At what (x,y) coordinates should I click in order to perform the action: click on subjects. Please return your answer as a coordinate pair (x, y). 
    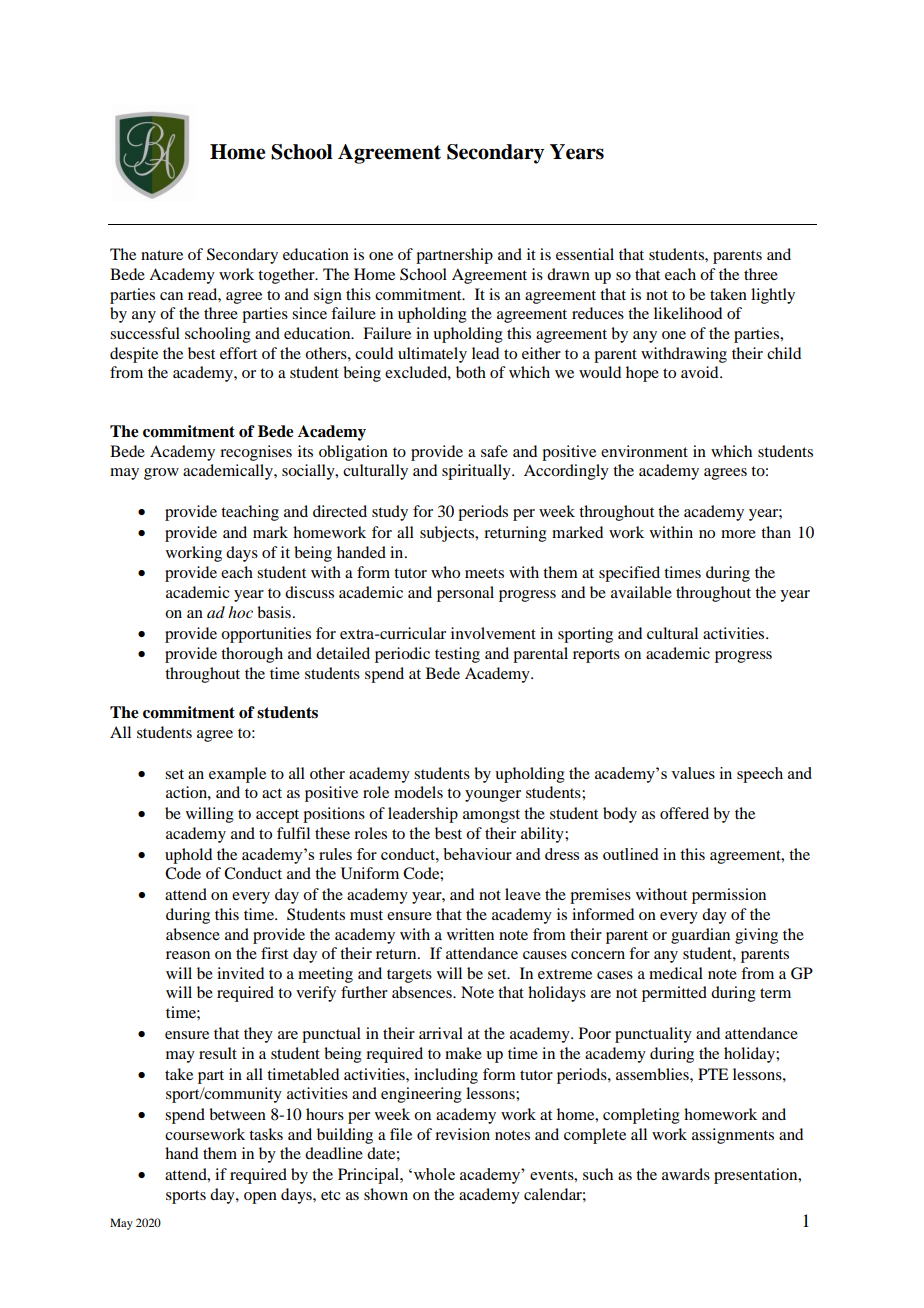
    Looking at the image, I should click on (448, 534).
